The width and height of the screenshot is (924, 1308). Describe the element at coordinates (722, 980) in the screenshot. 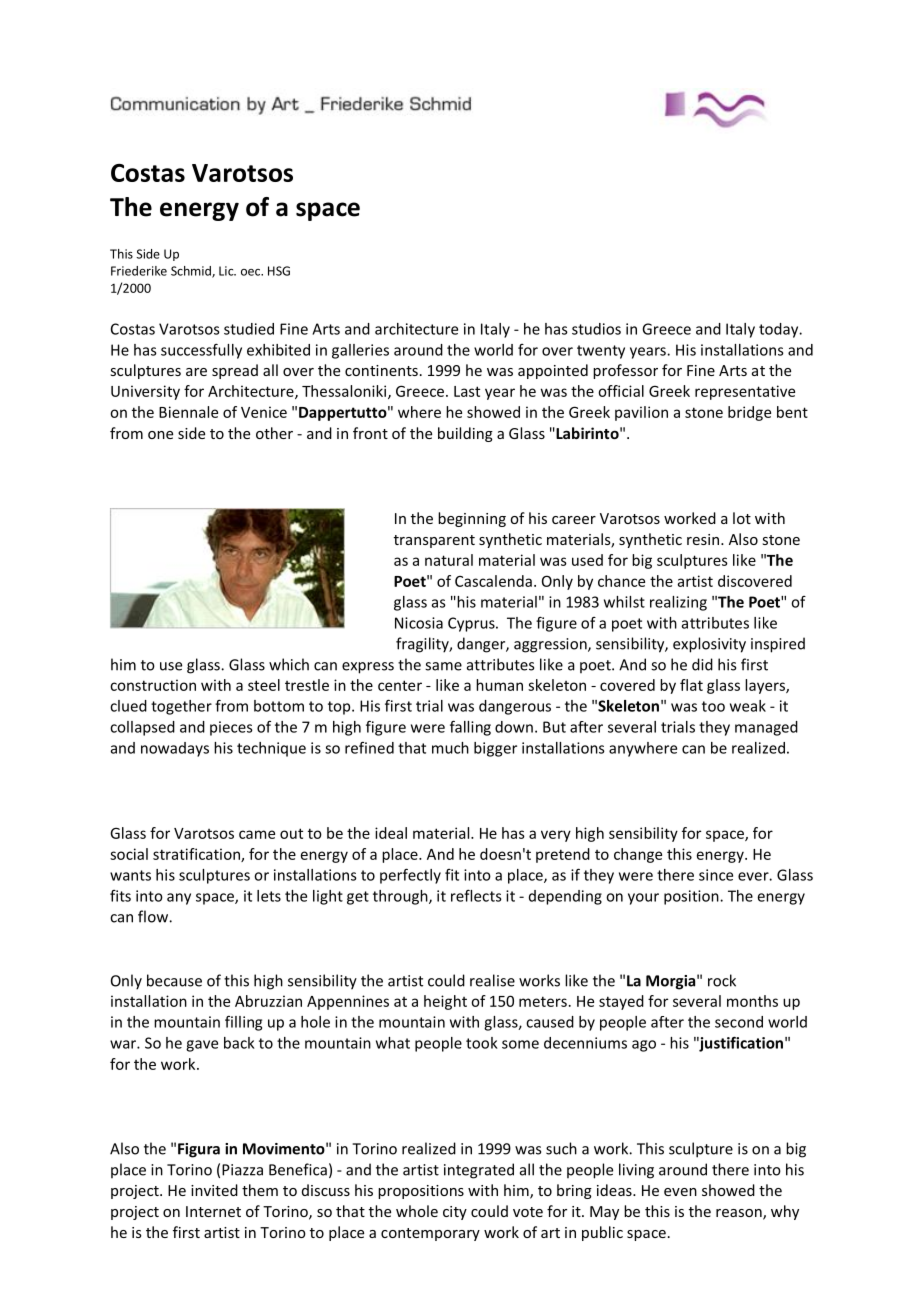

I see `rock` at that location.
